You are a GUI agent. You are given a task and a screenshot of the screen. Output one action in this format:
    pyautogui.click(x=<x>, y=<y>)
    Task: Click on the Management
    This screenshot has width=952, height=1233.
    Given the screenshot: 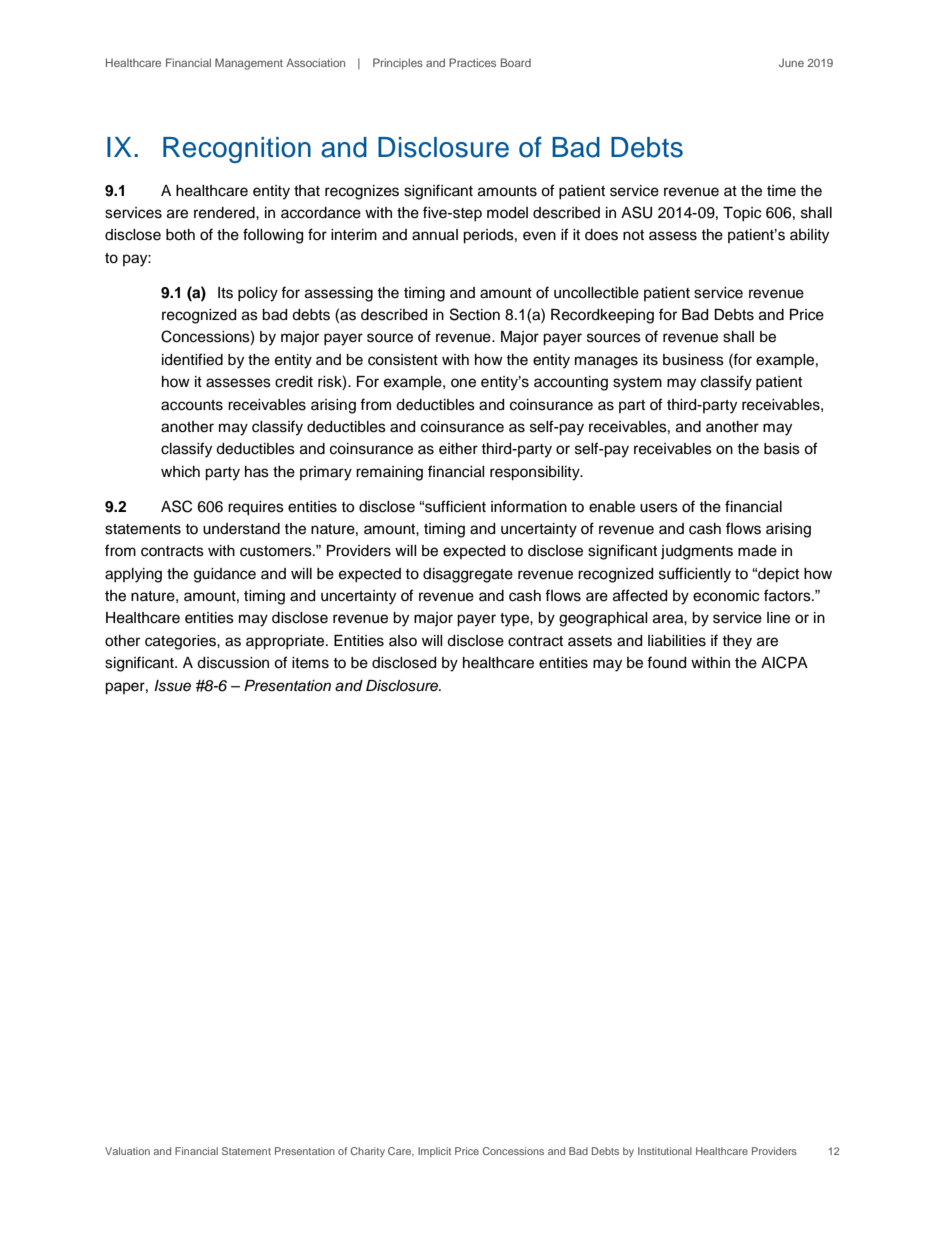 What is the action you would take?
    pyautogui.click(x=249, y=64)
